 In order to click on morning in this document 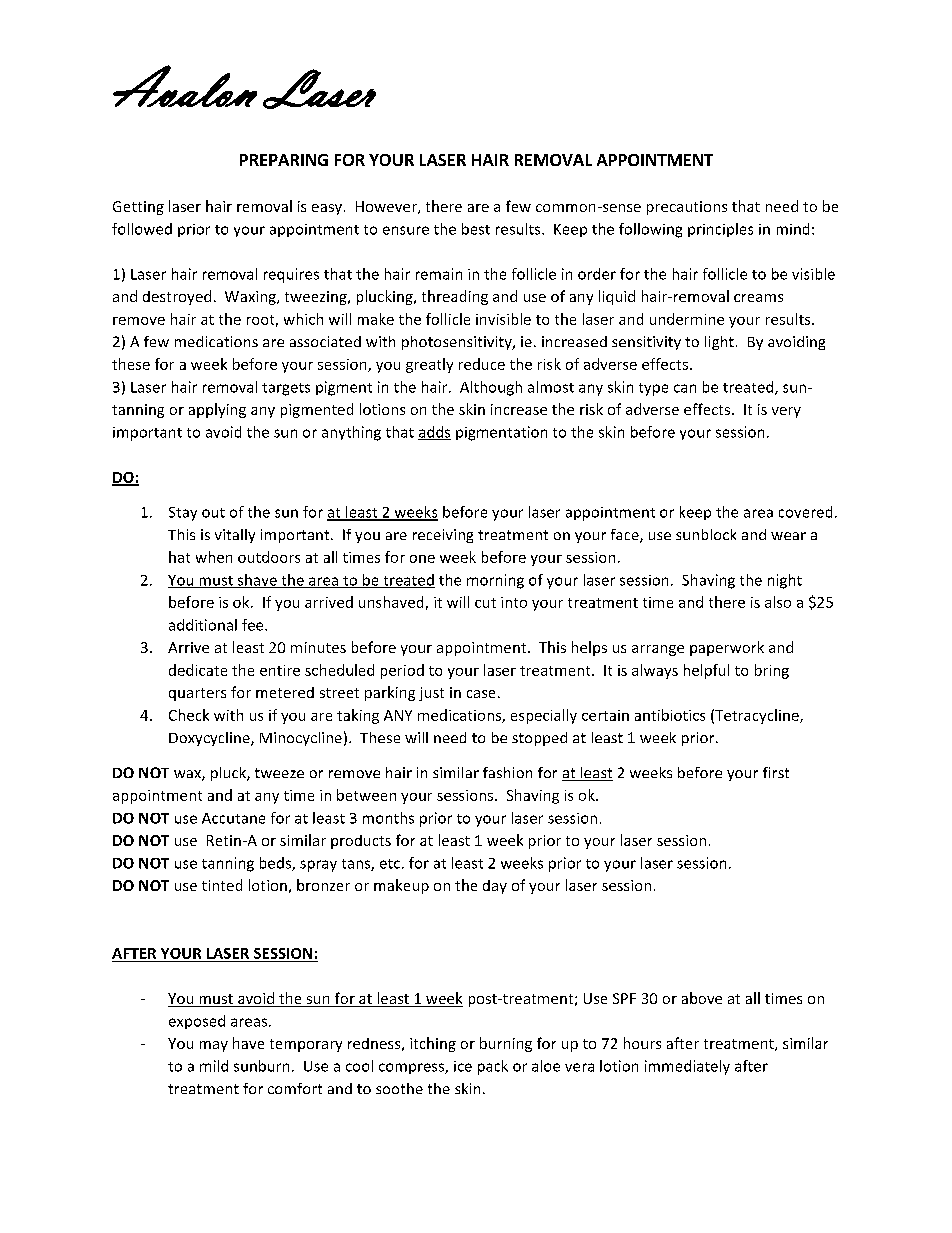, I will do `click(495, 581)`.
